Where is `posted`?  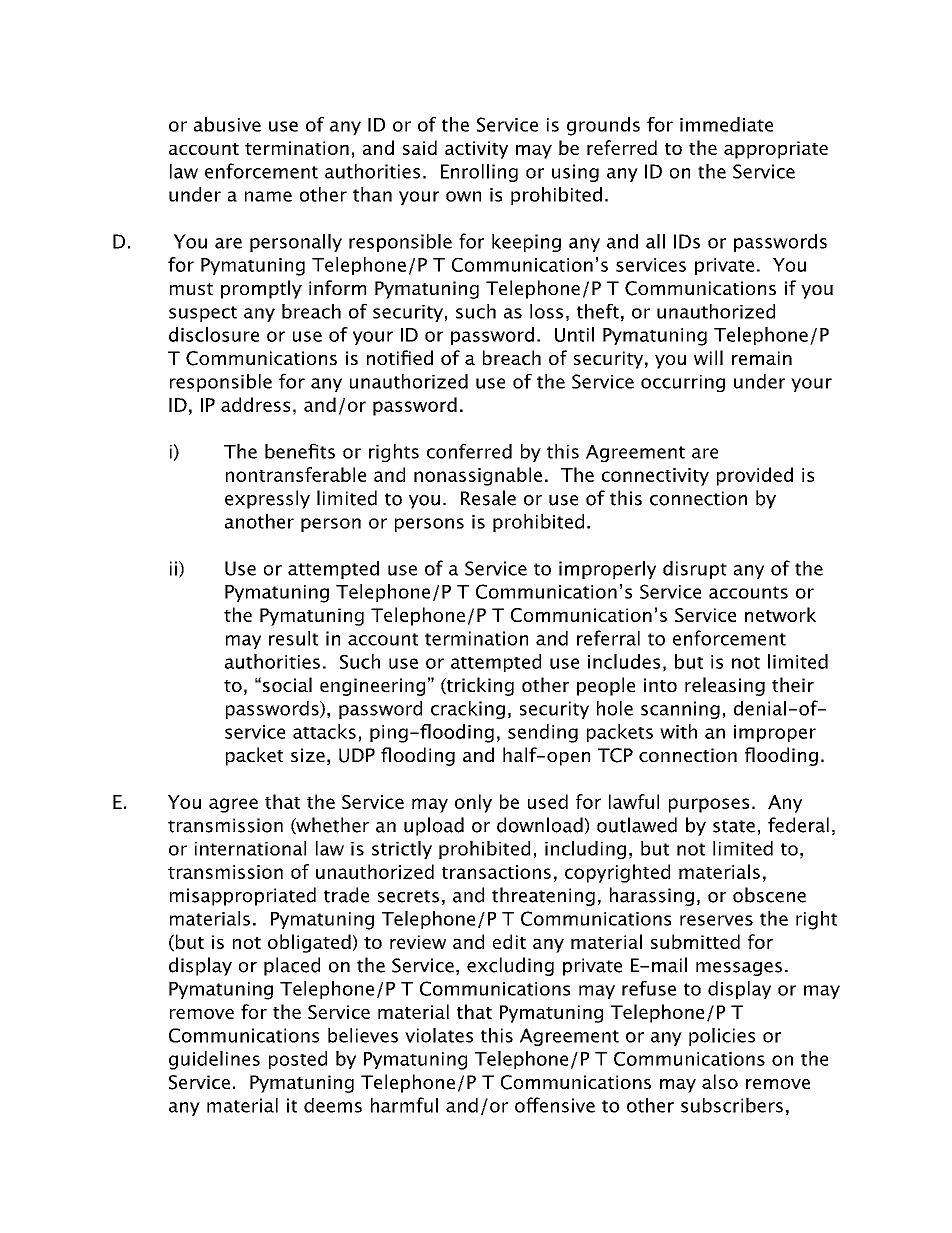 posted is located at coordinates (298, 1060).
